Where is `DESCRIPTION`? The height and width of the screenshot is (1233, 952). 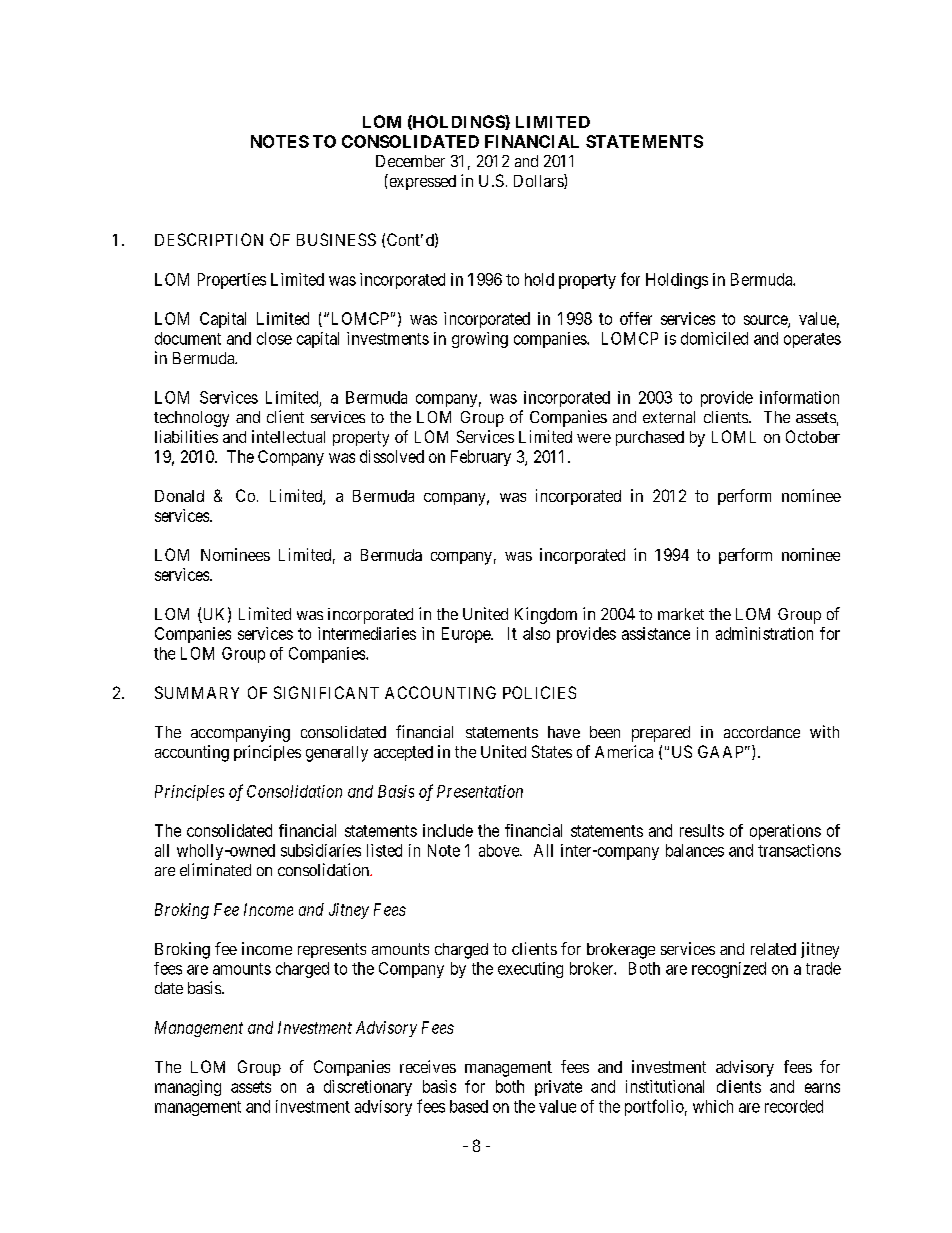
DESCRIPTION is located at coordinates (209, 239).
